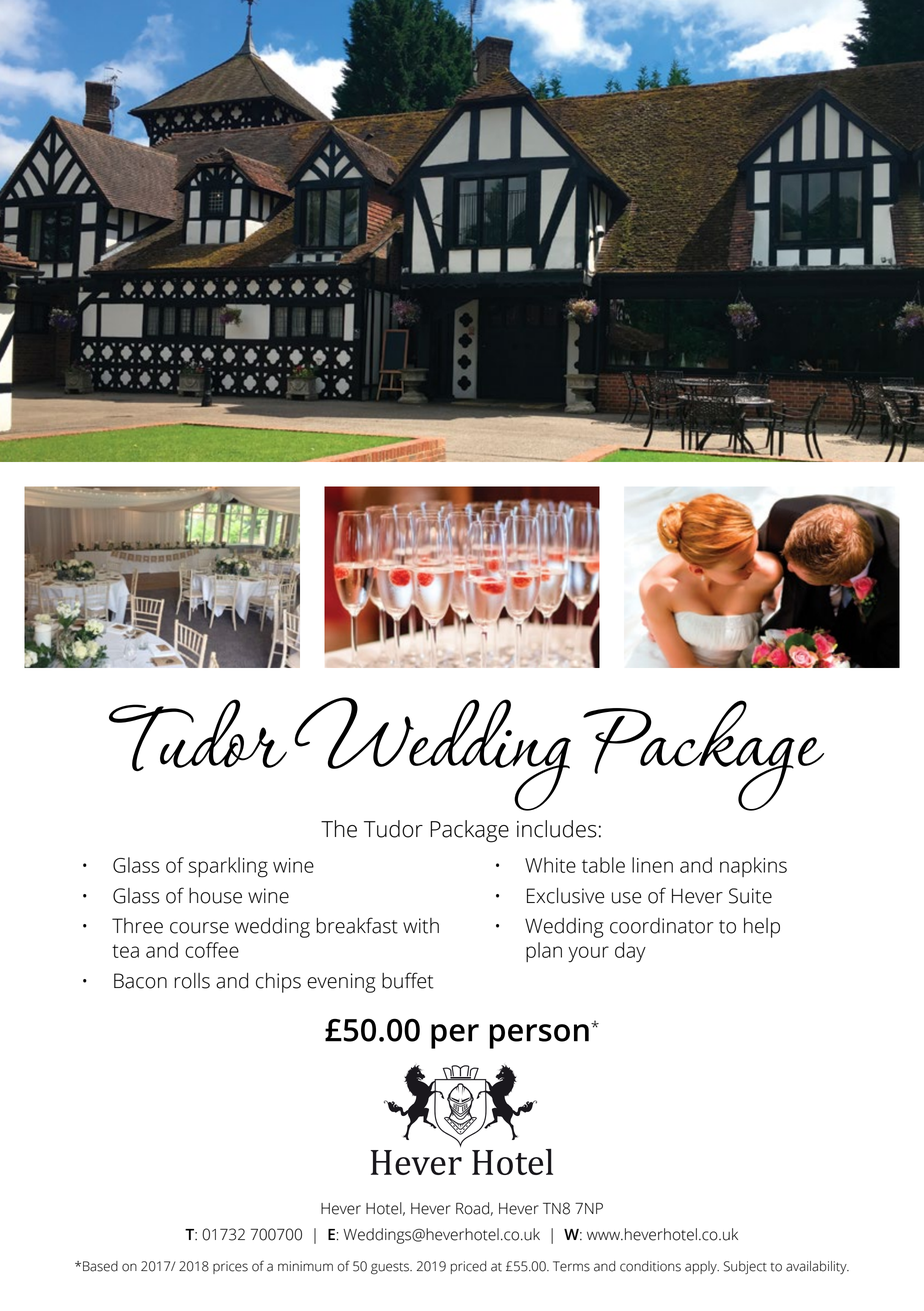 The image size is (924, 1311). Describe the element at coordinates (557, 829) in the page. I see `includes` at that location.
